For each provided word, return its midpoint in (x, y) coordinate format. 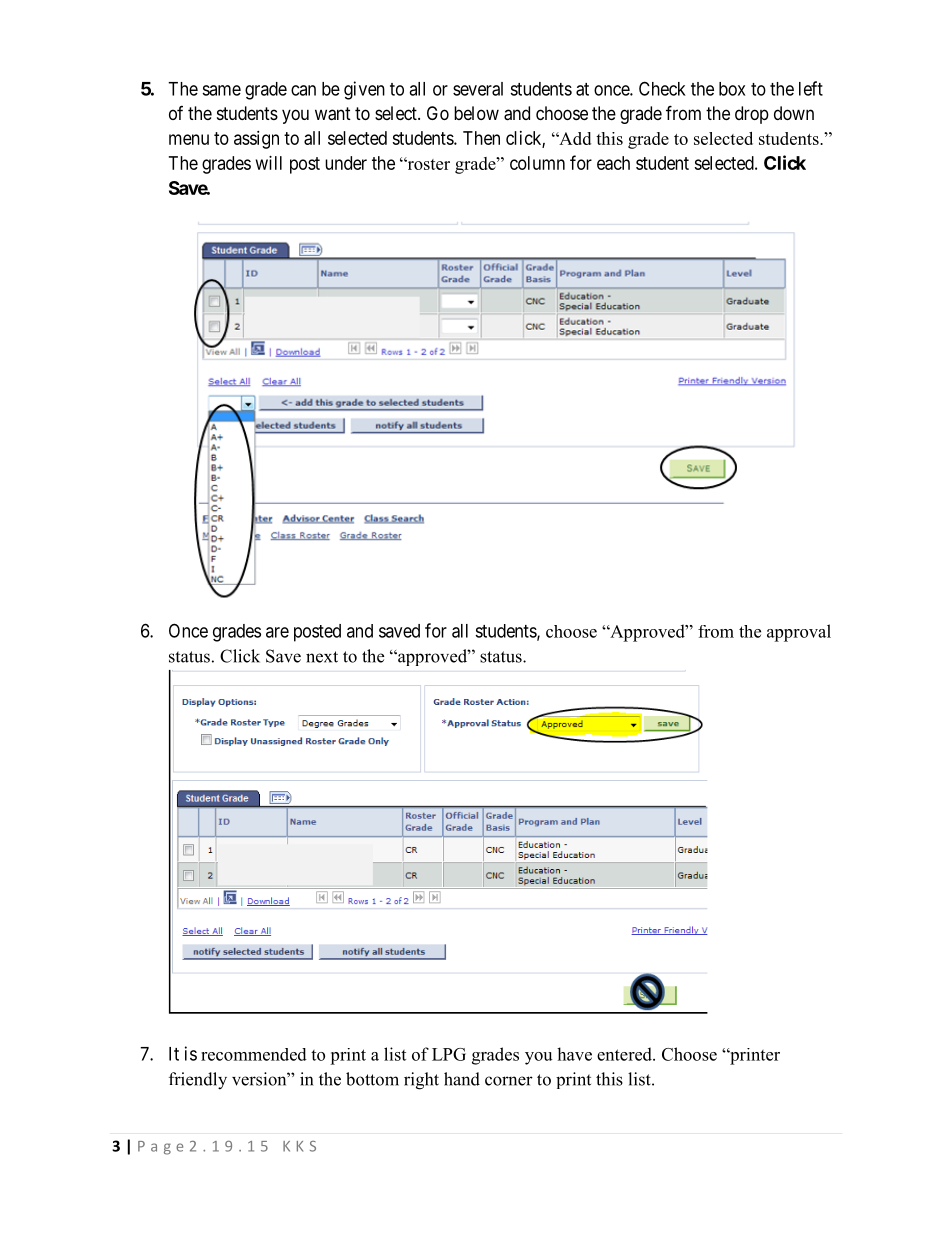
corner (509, 1081)
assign (256, 140)
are (277, 632)
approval (799, 633)
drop (752, 115)
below (476, 113)
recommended (254, 1054)
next (322, 657)
